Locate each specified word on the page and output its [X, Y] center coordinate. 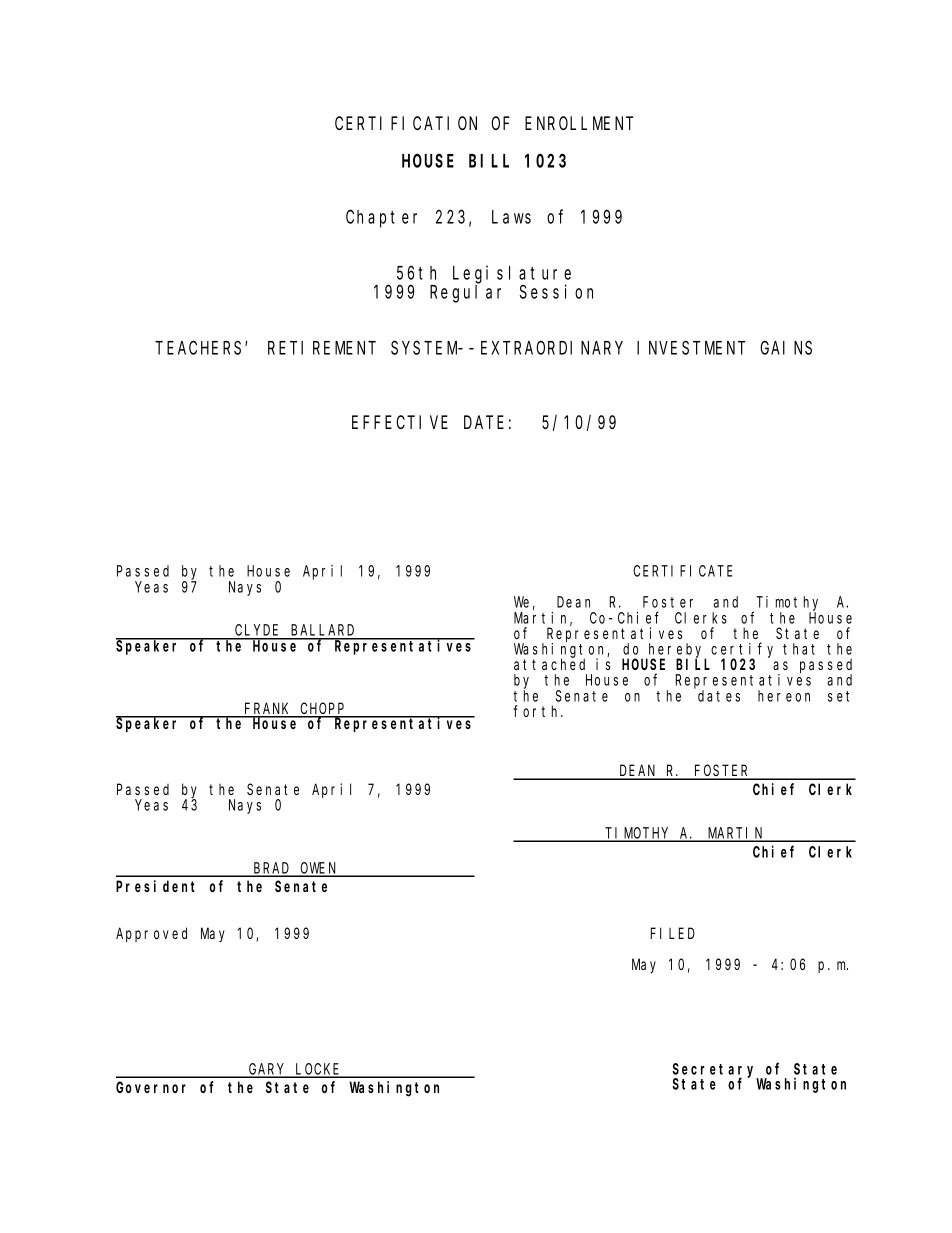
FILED [673, 933]
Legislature [512, 275]
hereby [676, 651]
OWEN [319, 869]
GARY [267, 1070]
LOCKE [318, 1070]
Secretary [715, 1071]
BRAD [272, 869]
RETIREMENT [322, 348]
